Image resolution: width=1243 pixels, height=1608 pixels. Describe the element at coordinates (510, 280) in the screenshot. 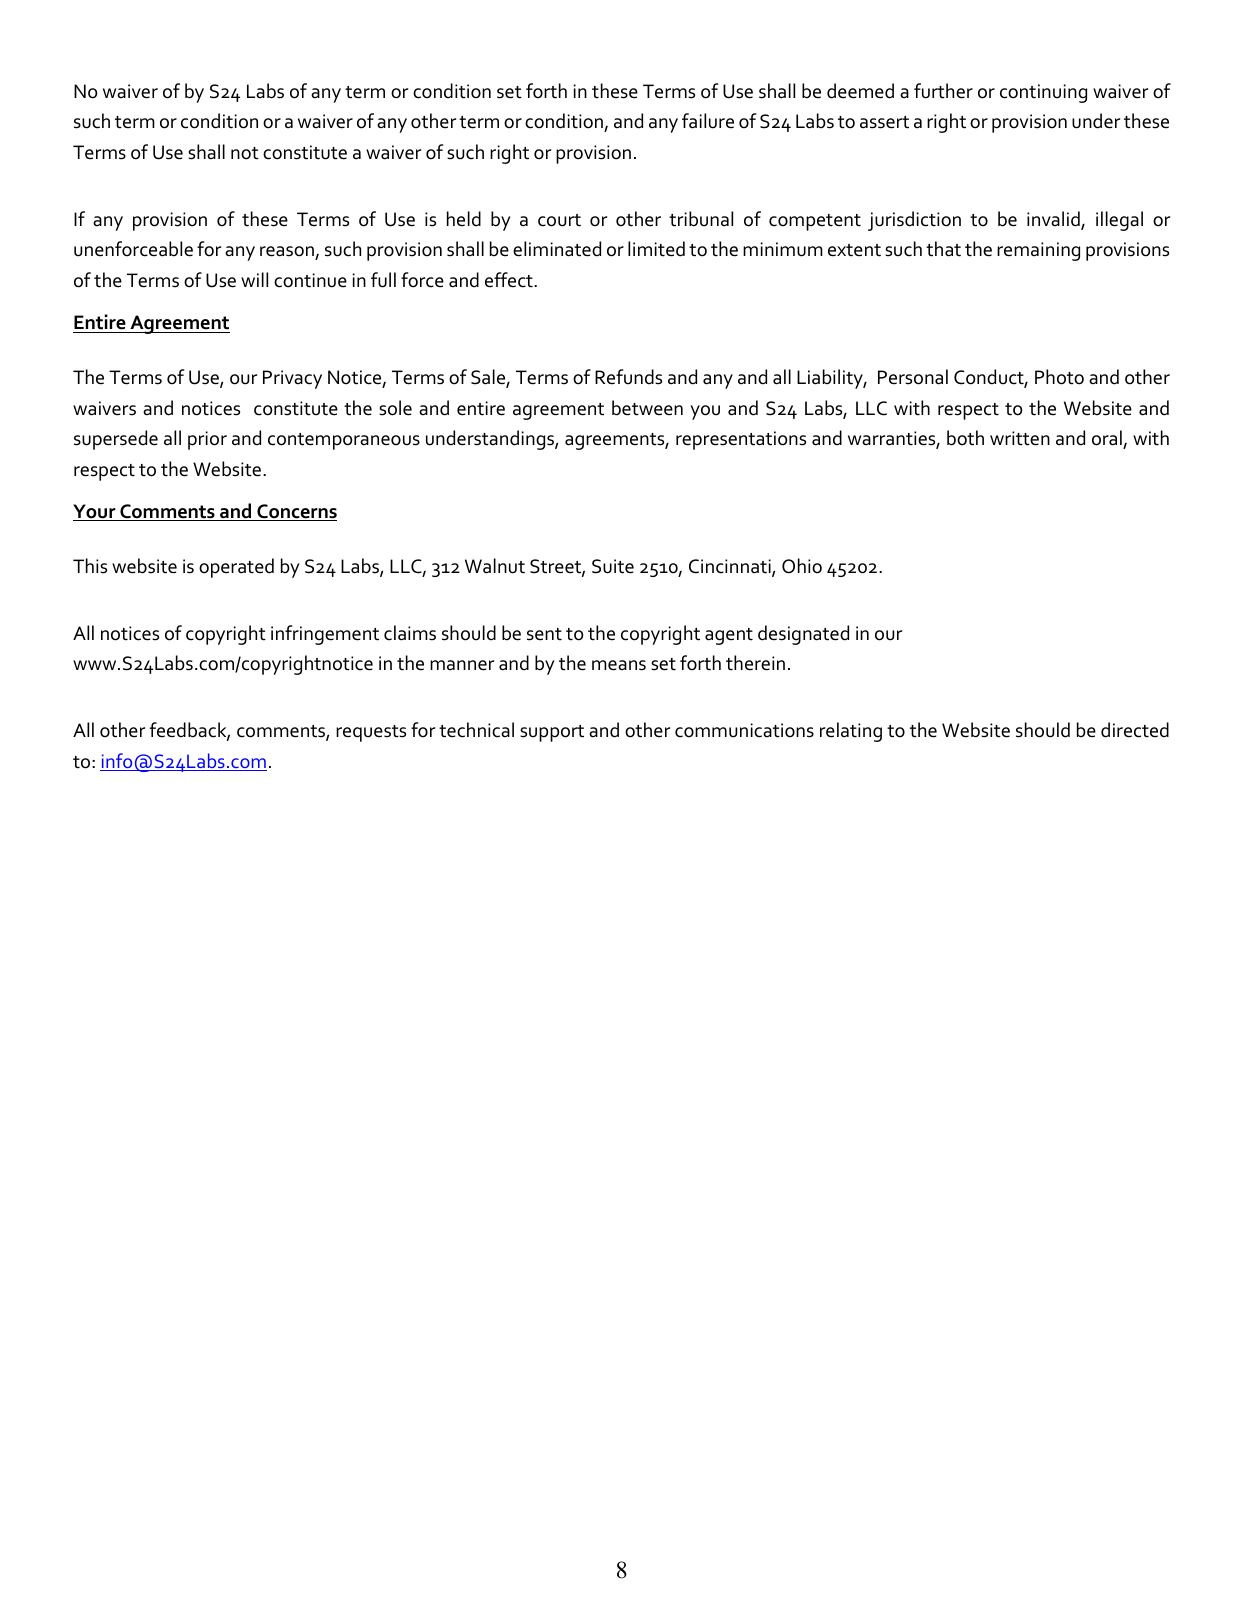

I see `effect` at that location.
